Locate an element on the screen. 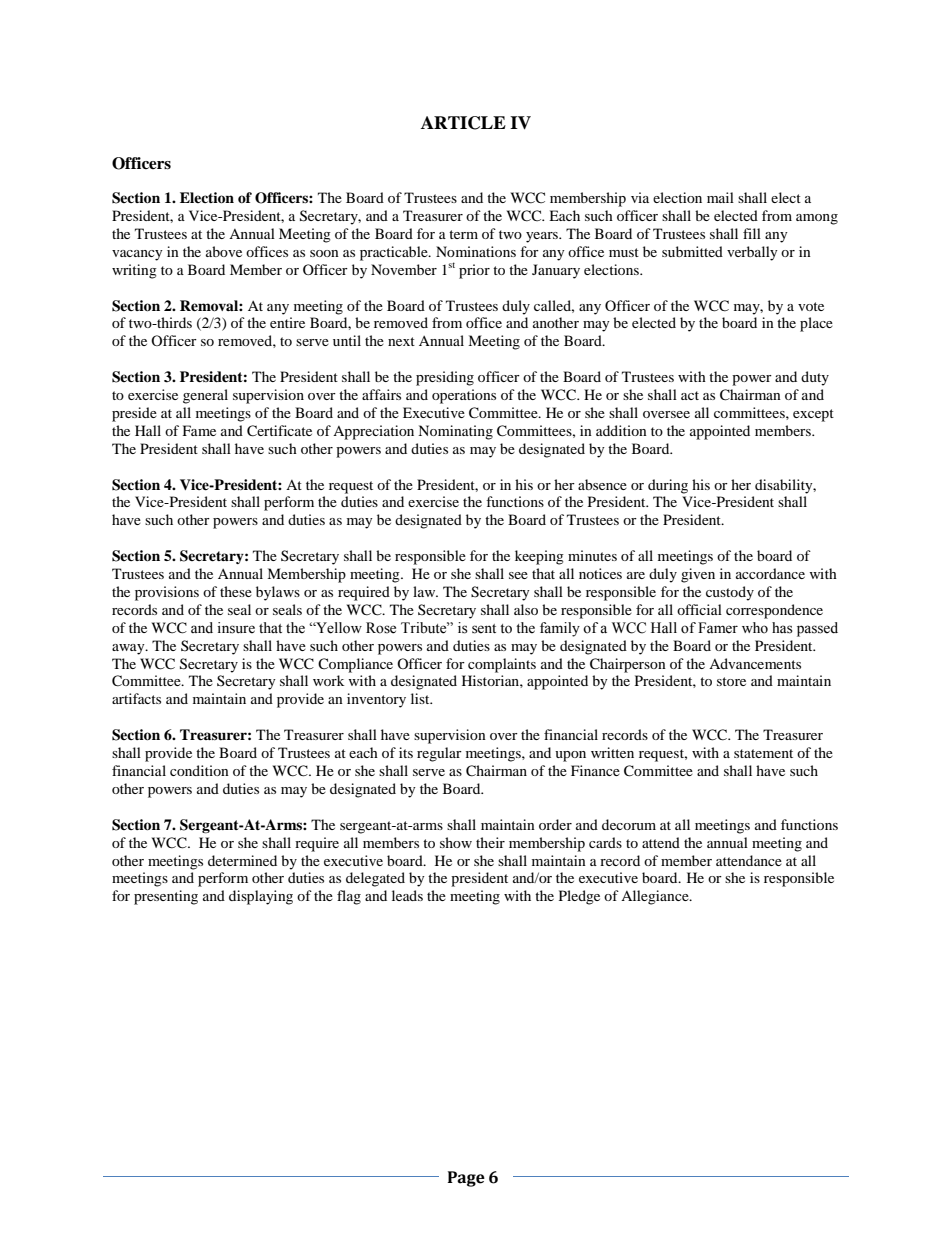  statement is located at coordinates (763, 753).
